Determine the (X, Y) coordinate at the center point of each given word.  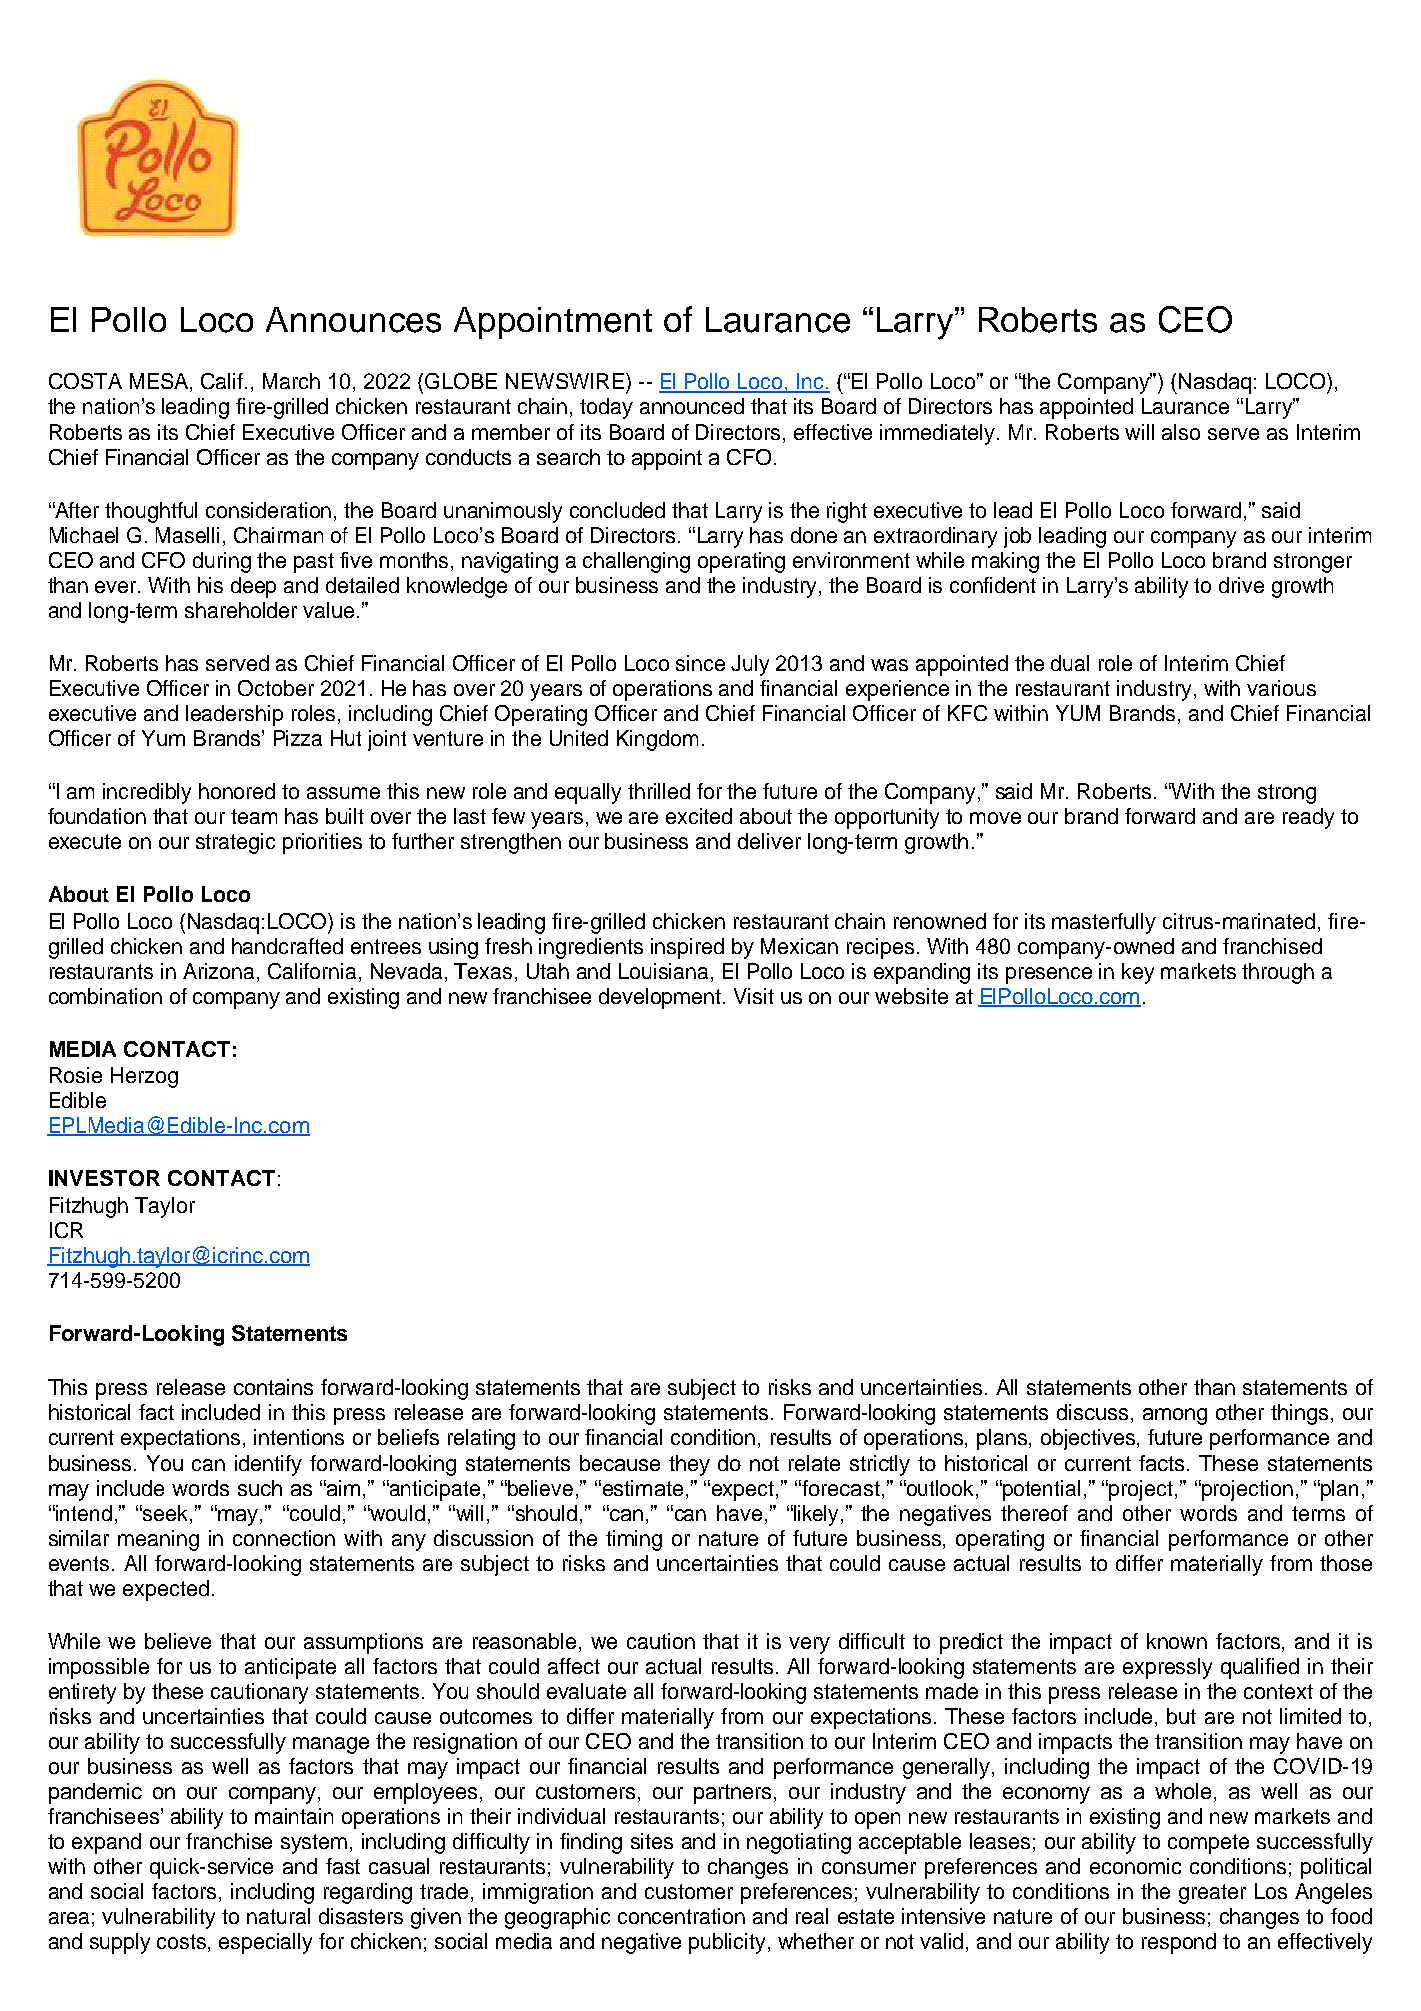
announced (692, 406)
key (1138, 973)
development (661, 998)
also (1181, 432)
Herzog (144, 1077)
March (291, 381)
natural (278, 1916)
